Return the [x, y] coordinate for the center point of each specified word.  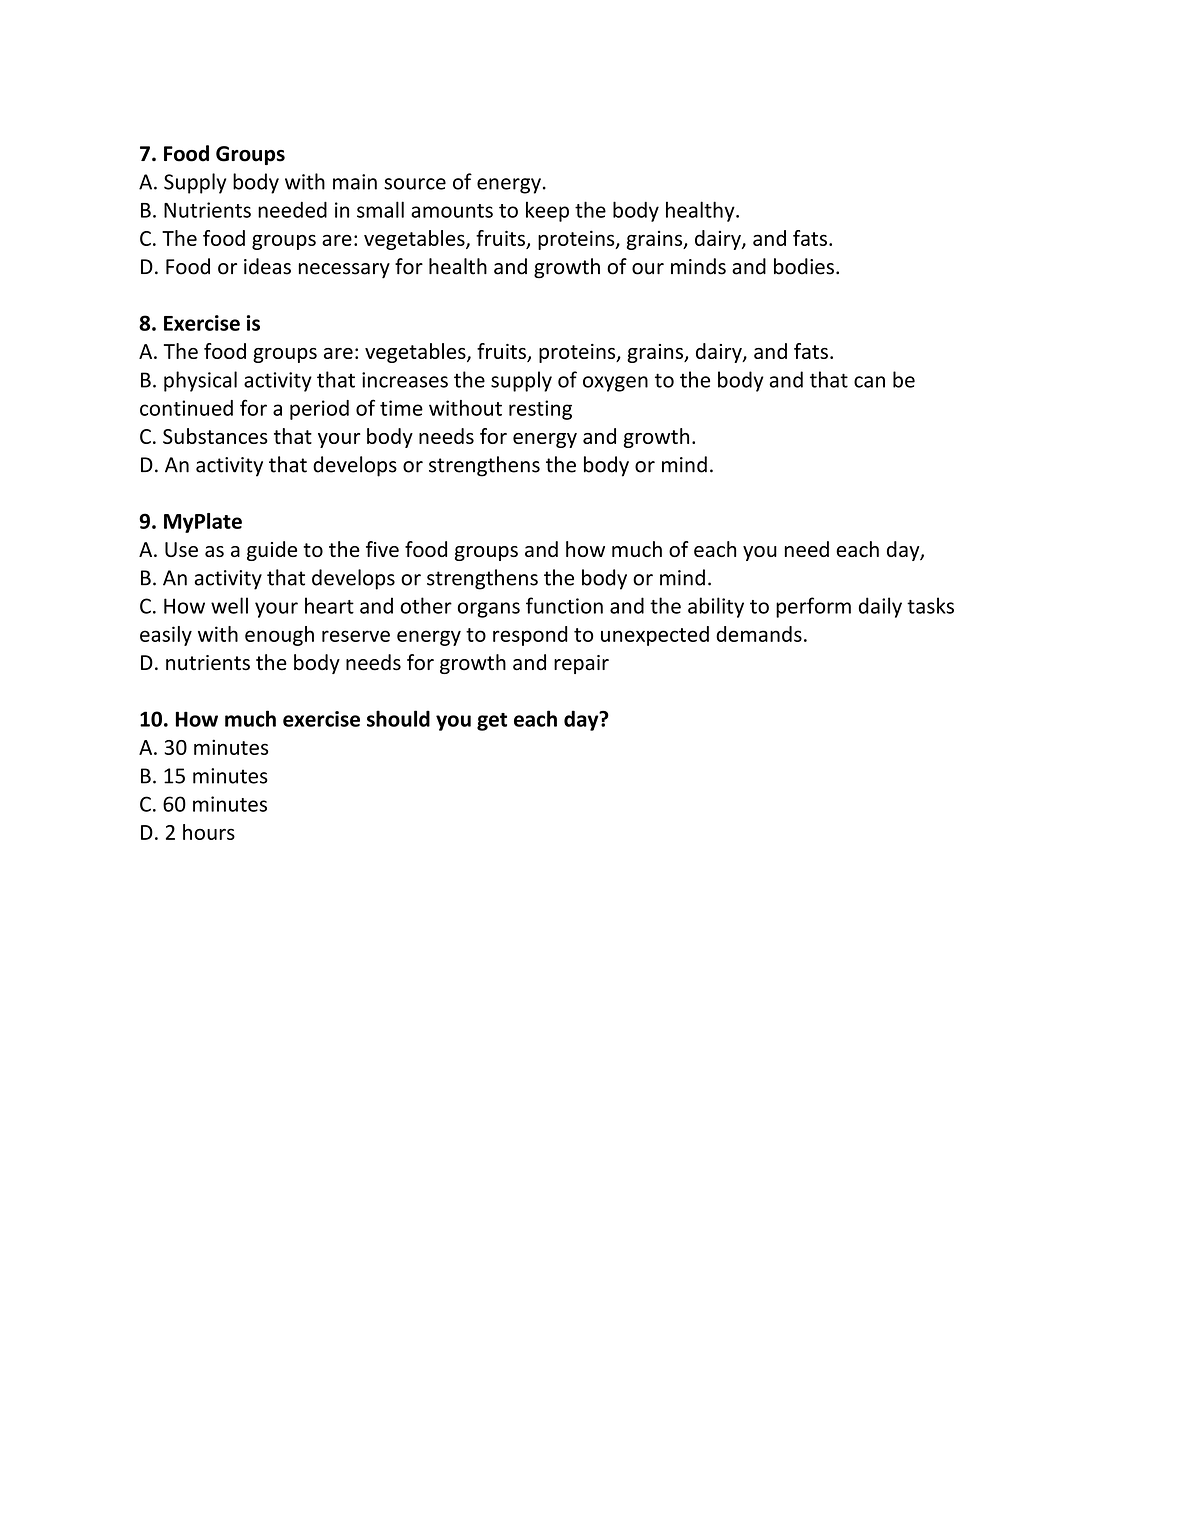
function [564, 605]
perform [813, 607]
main [355, 182]
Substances [215, 436]
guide [272, 551]
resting [540, 410]
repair [581, 664]
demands [759, 634]
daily [880, 607]
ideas [267, 266]
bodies [804, 266]
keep [547, 211]
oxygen [615, 384]
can [869, 382]
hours [209, 832]
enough [279, 636]
